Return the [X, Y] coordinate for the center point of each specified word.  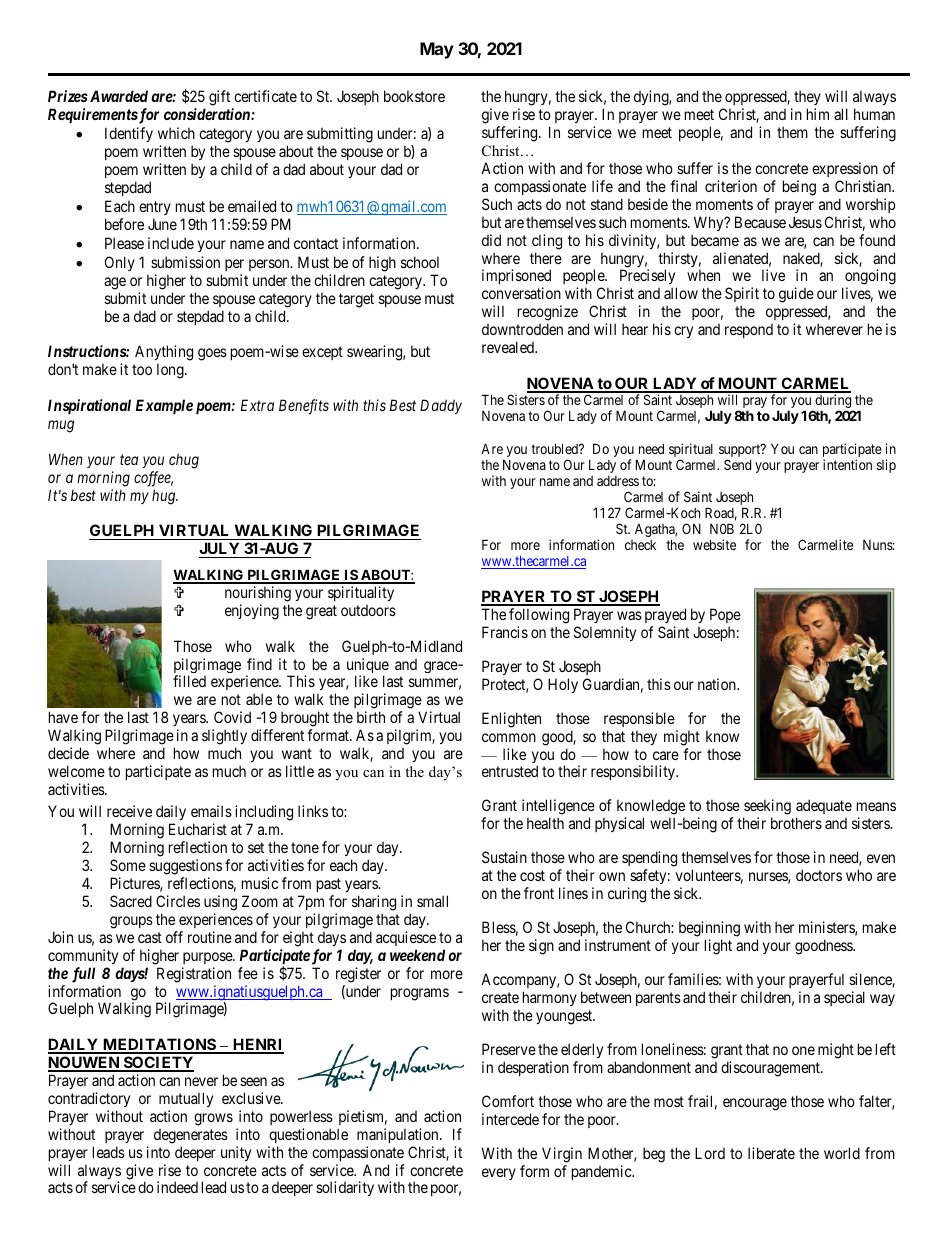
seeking [767, 808]
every [499, 1174]
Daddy [441, 406]
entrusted [510, 771]
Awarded [117, 96]
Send [737, 464]
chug [184, 461]
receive [129, 811]
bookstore [414, 96]
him [818, 114]
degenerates [191, 1136]
